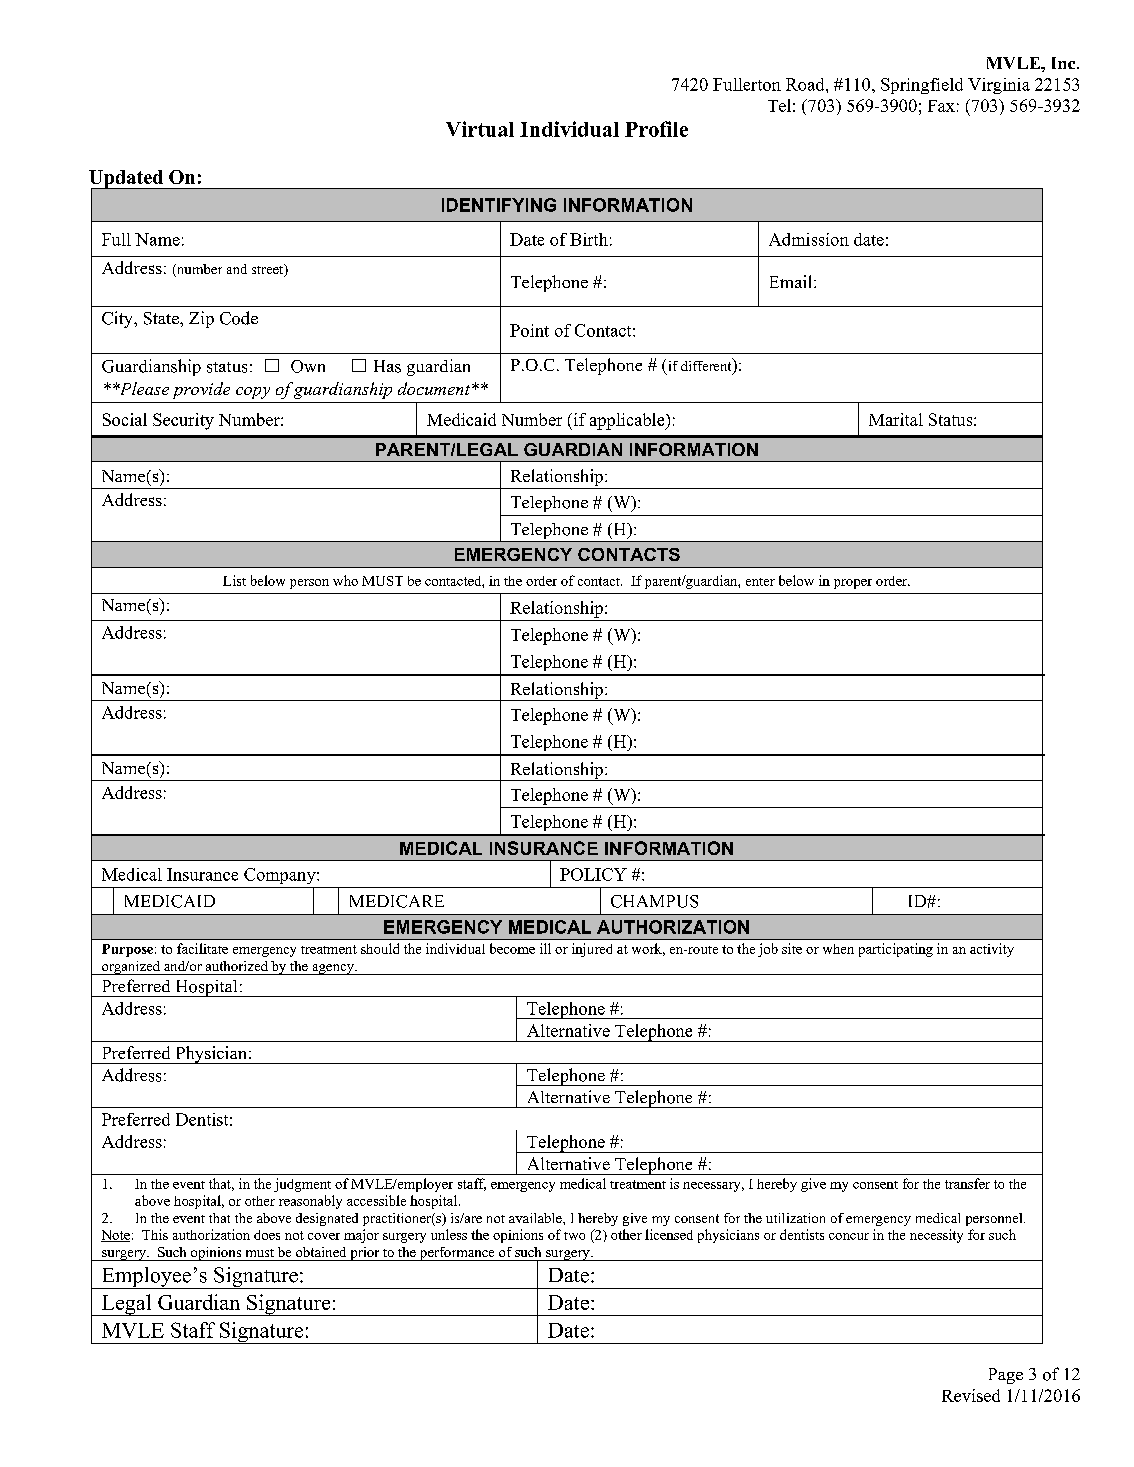 The width and height of the document is (1134, 1467). Describe the element at coordinates (269, 270) in the document. I see `street` at that location.
